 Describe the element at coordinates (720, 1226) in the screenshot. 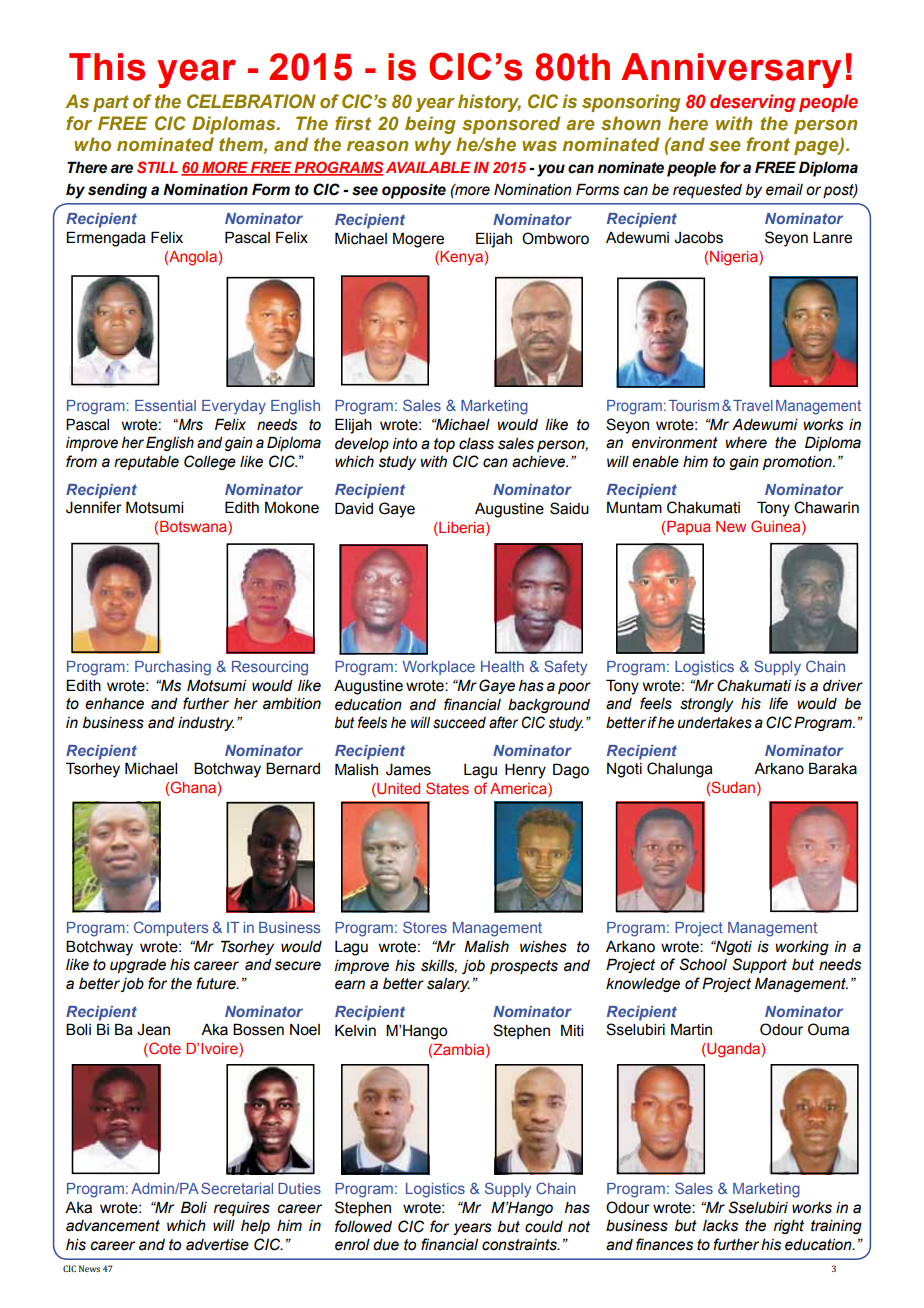

I see `lacks` at that location.
